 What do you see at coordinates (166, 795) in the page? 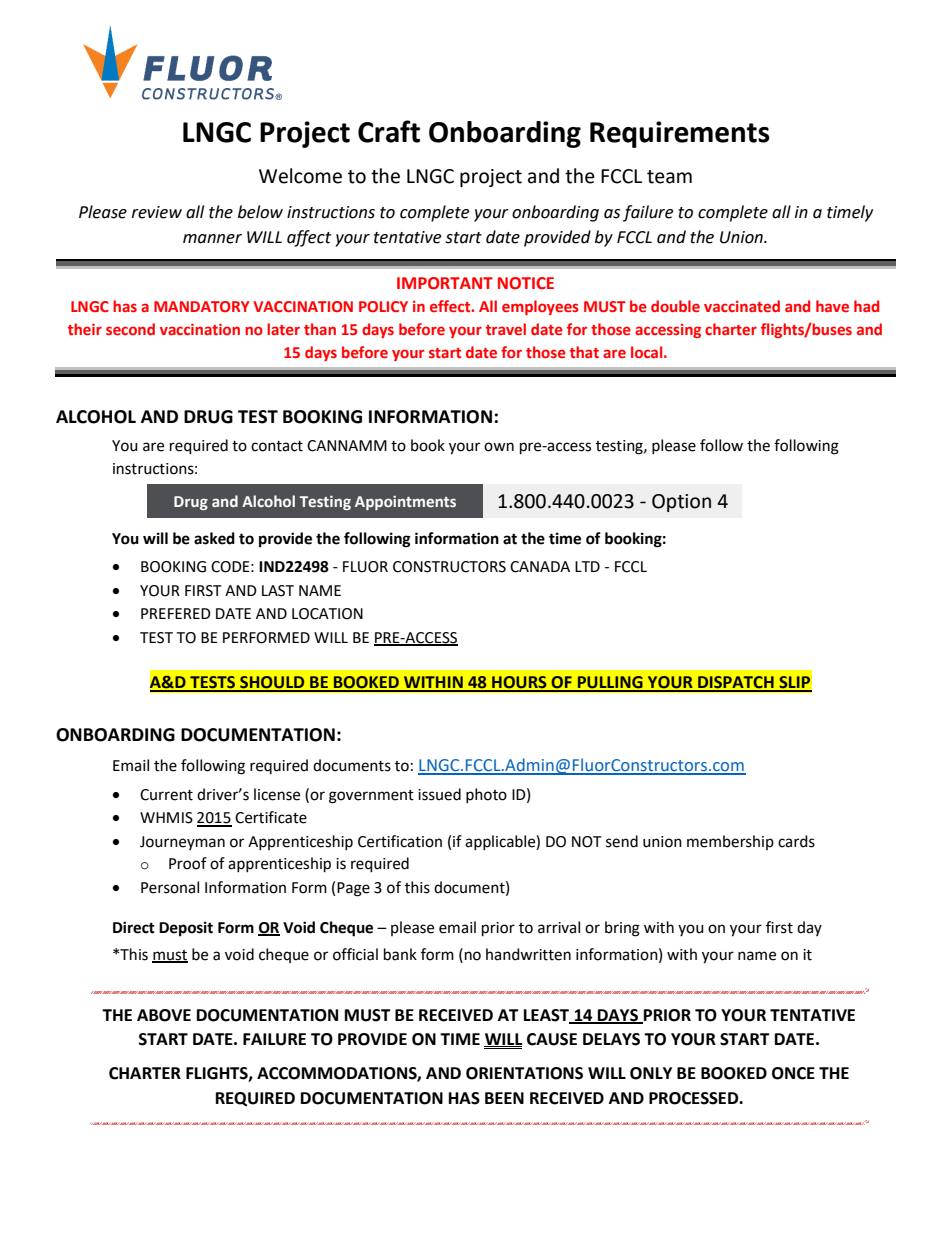
I see `Current` at bounding box center [166, 795].
